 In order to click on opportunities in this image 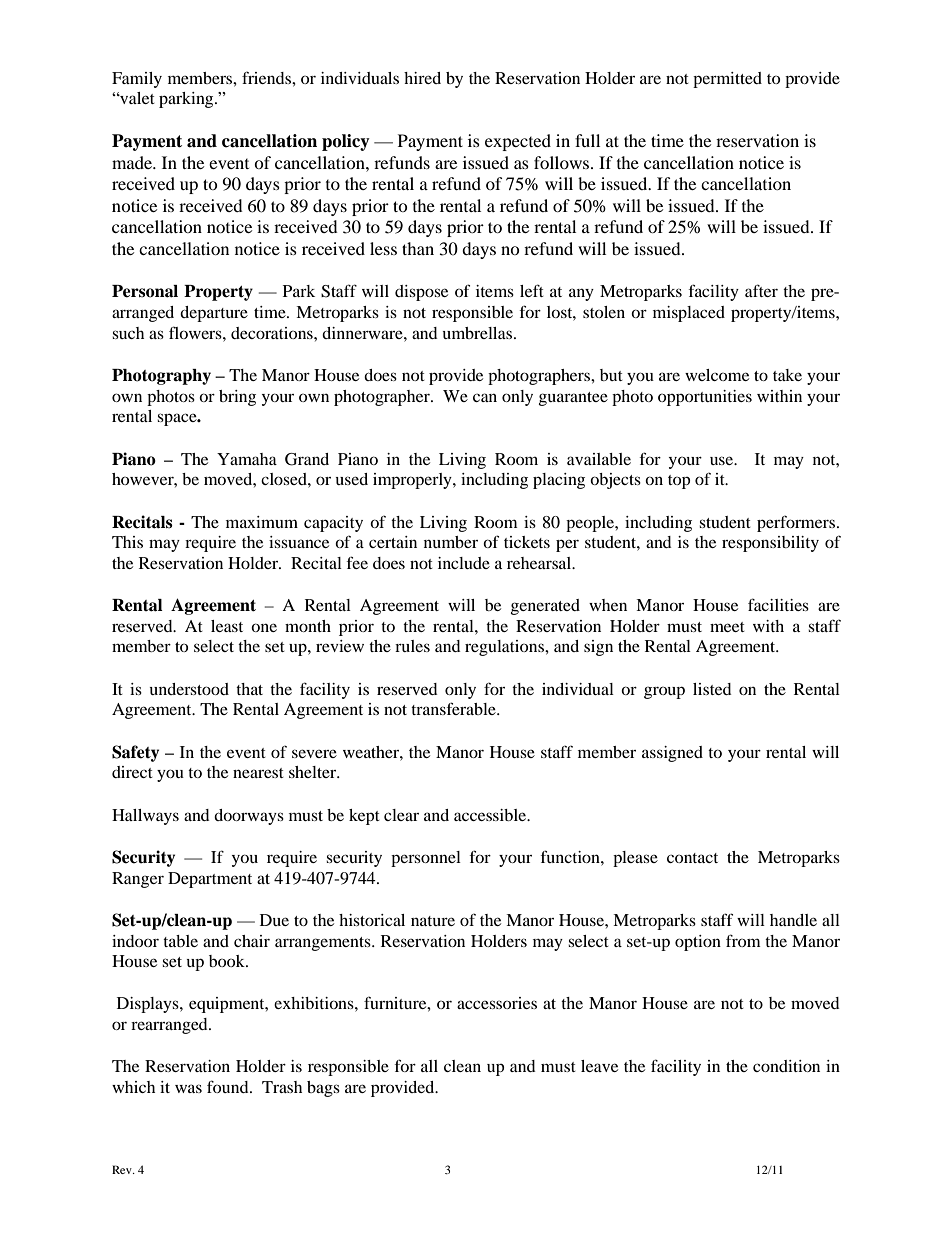, I will do `click(705, 398)`.
